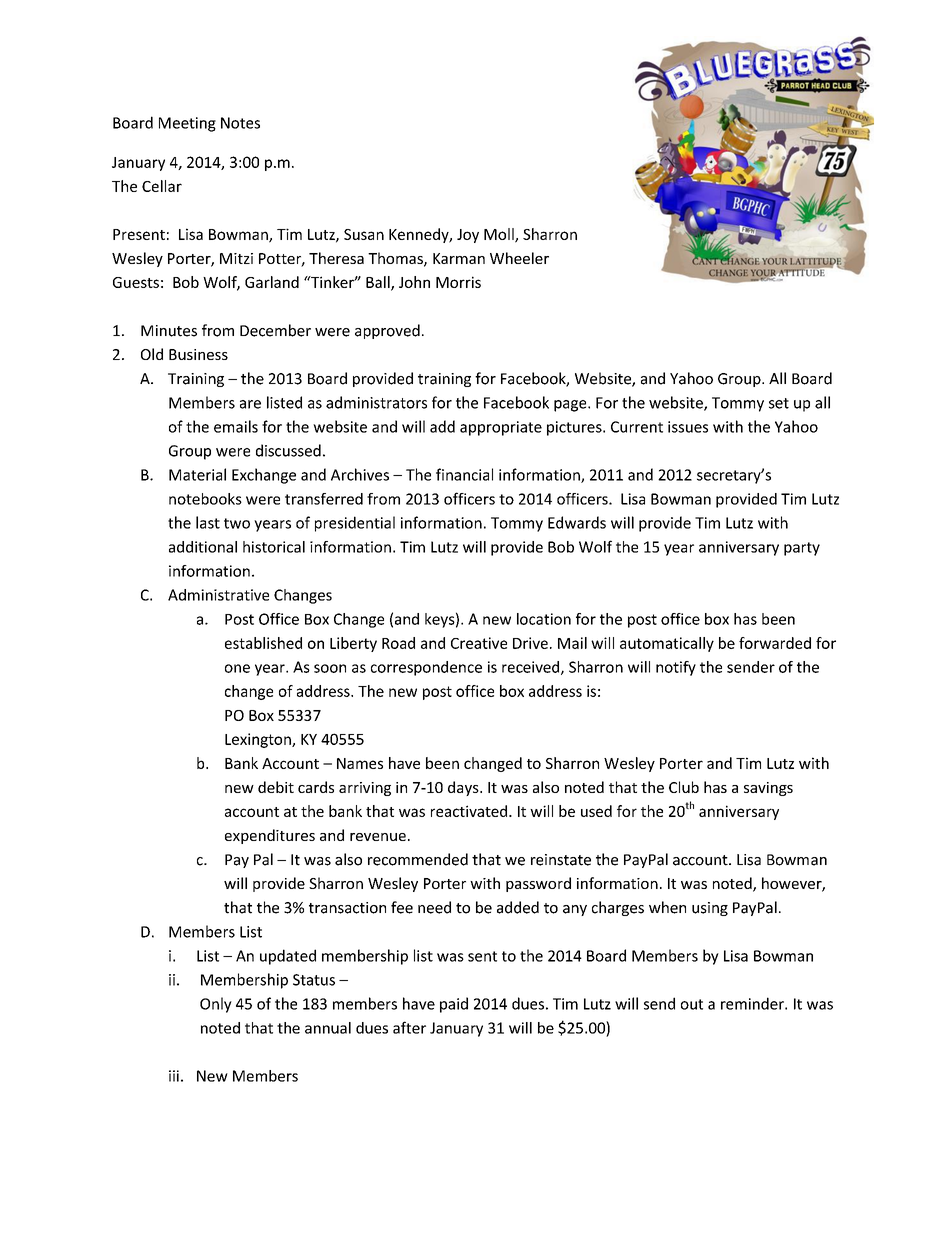 The width and height of the screenshot is (952, 1233). Describe the element at coordinates (174, 1076) in the screenshot. I see `iii` at that location.
